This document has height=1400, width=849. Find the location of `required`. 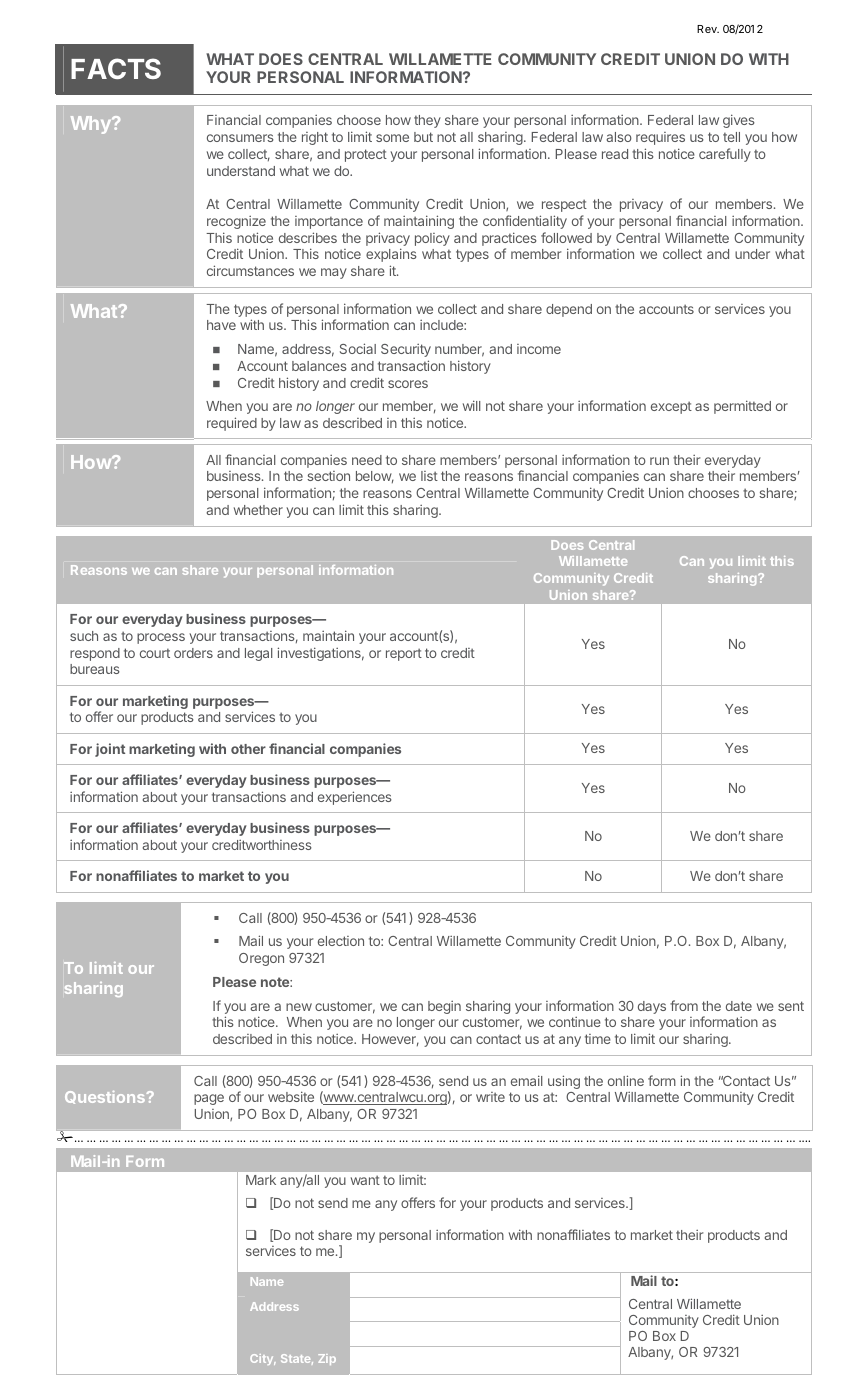

required is located at coordinates (232, 424).
